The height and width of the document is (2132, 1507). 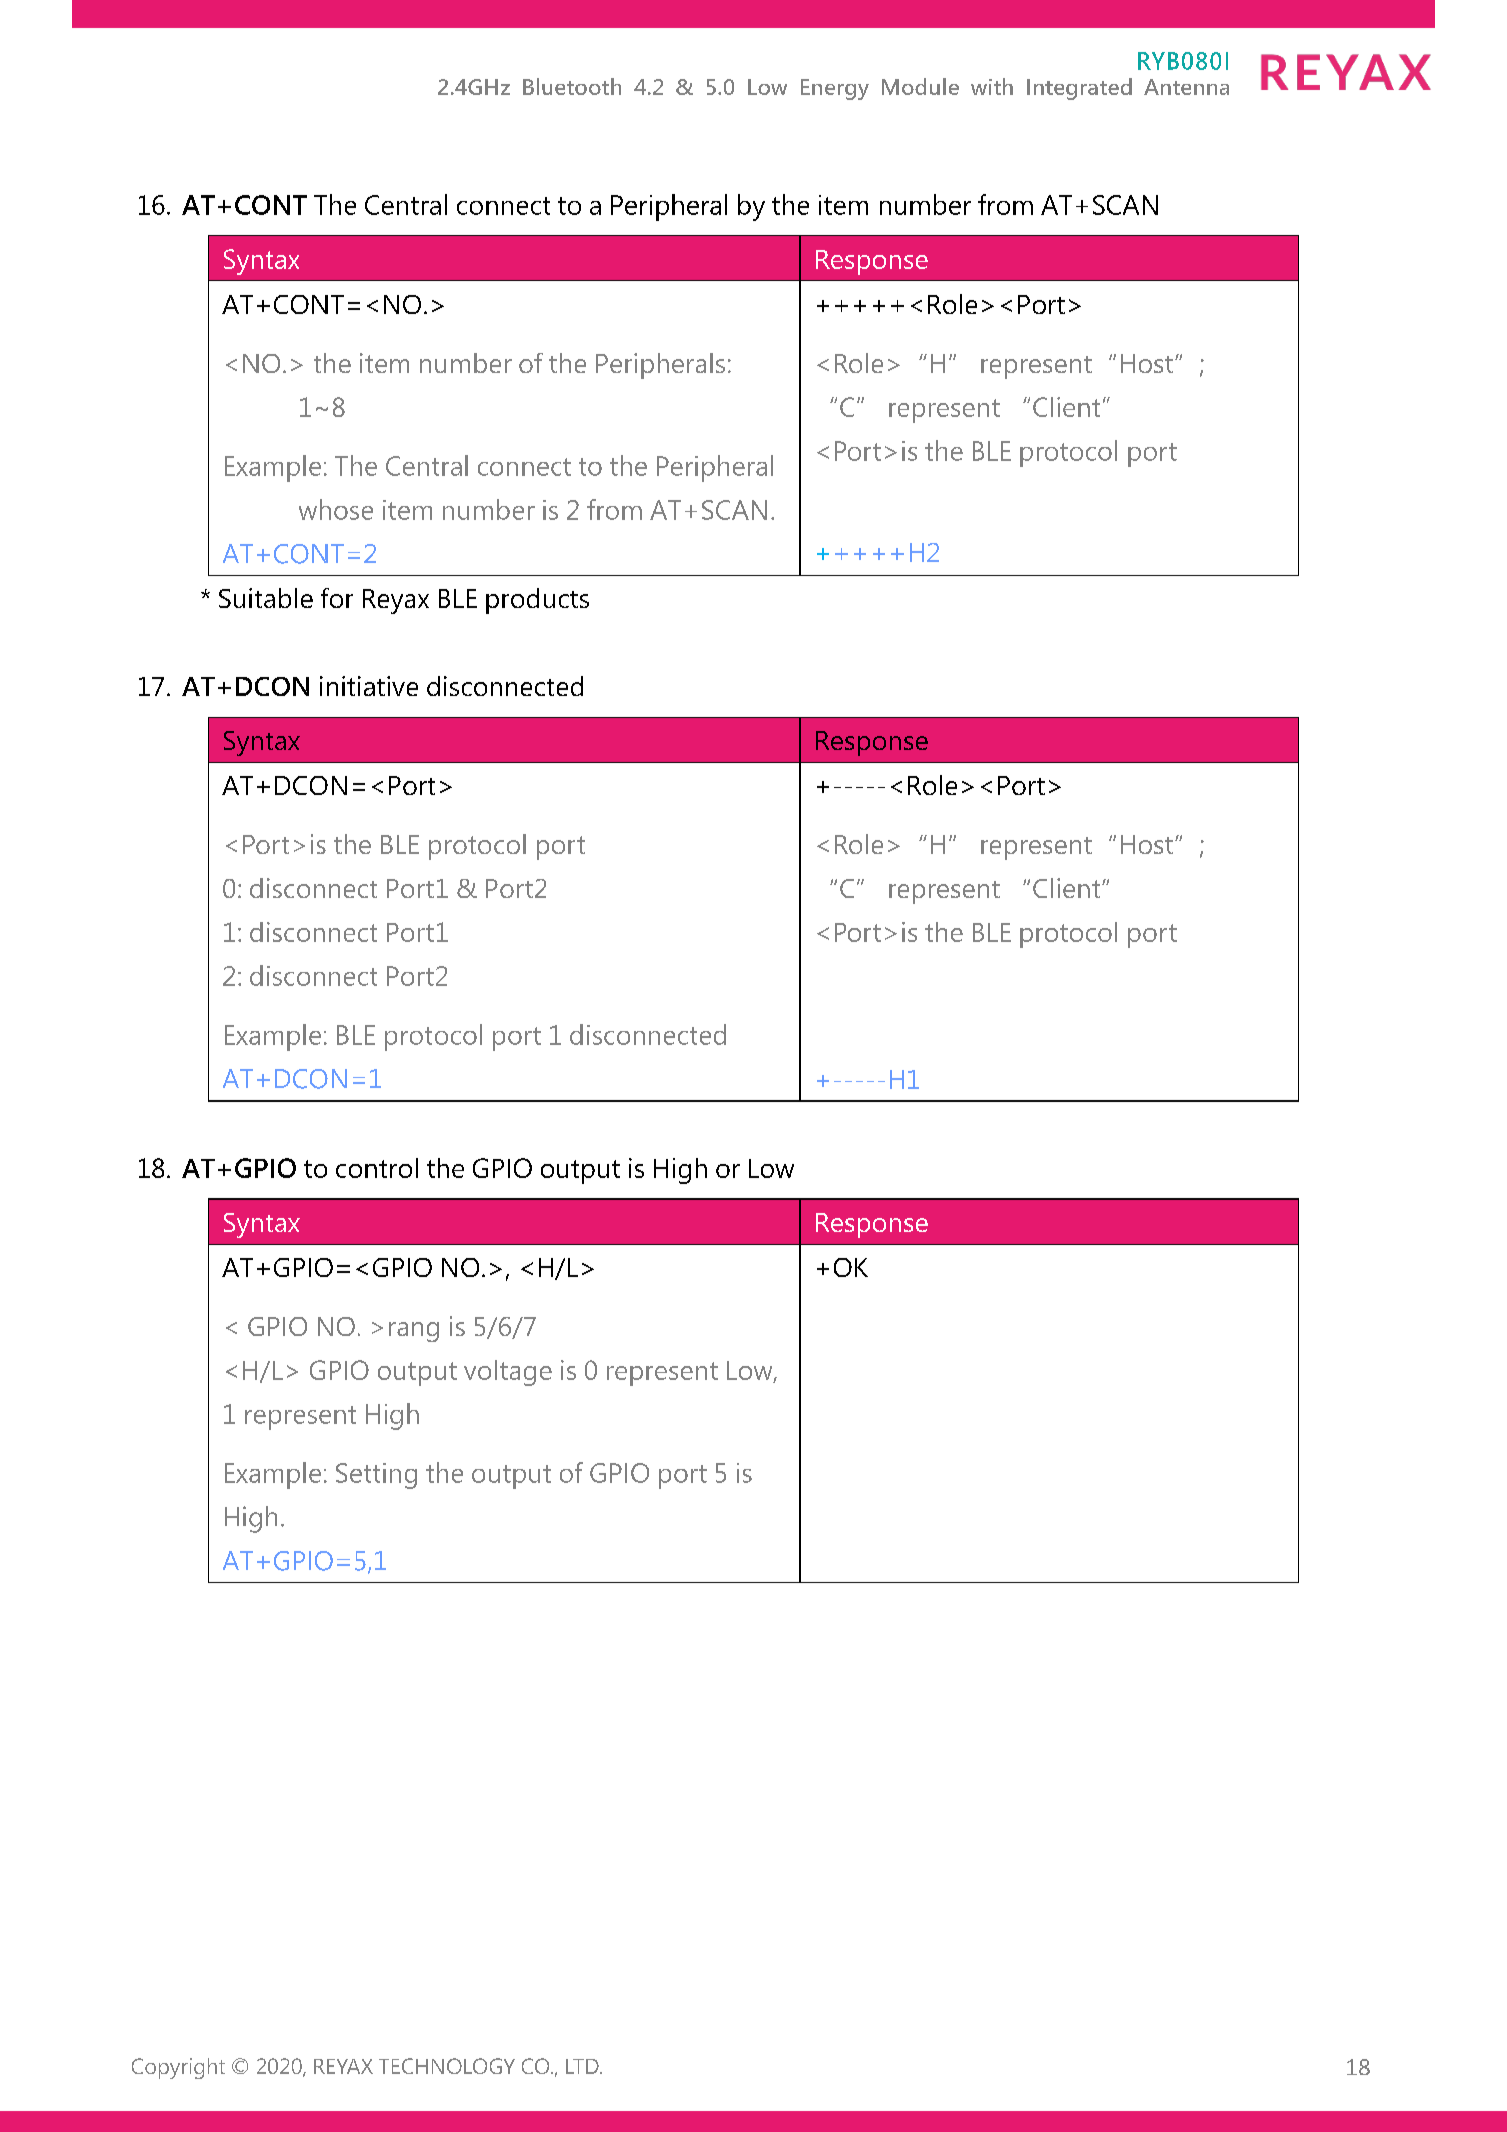 I want to click on Integrated, so click(x=1079, y=89).
